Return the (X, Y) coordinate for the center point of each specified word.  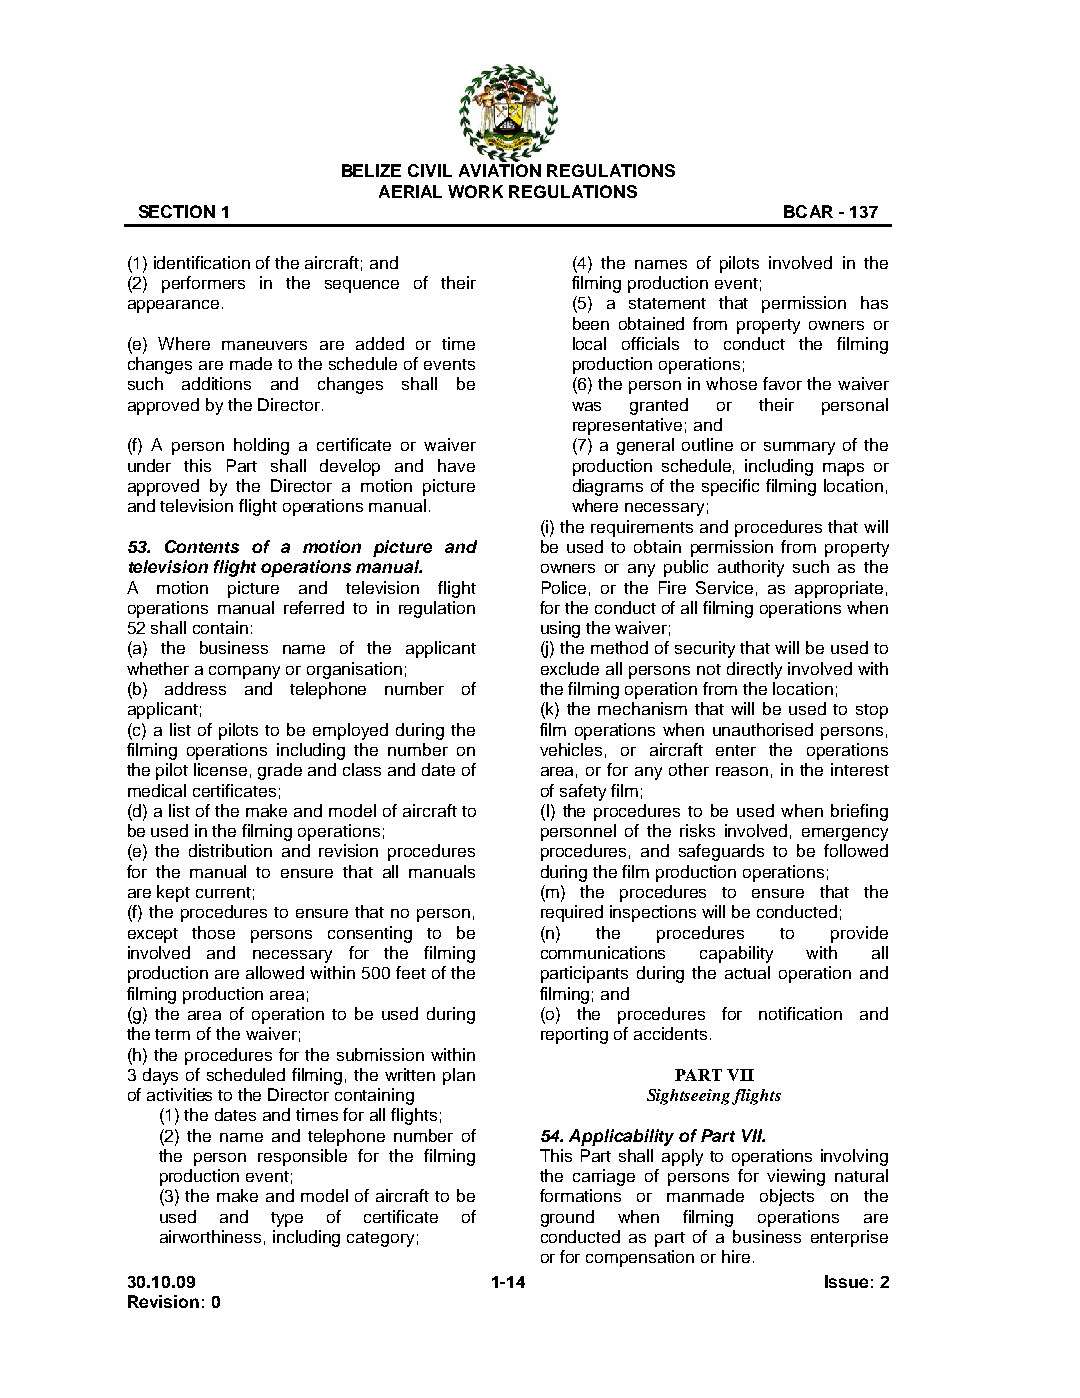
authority (751, 568)
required (572, 913)
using (560, 629)
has (874, 302)
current (223, 892)
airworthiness (210, 1236)
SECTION (177, 211)
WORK (475, 191)
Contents (202, 546)
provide (859, 934)
